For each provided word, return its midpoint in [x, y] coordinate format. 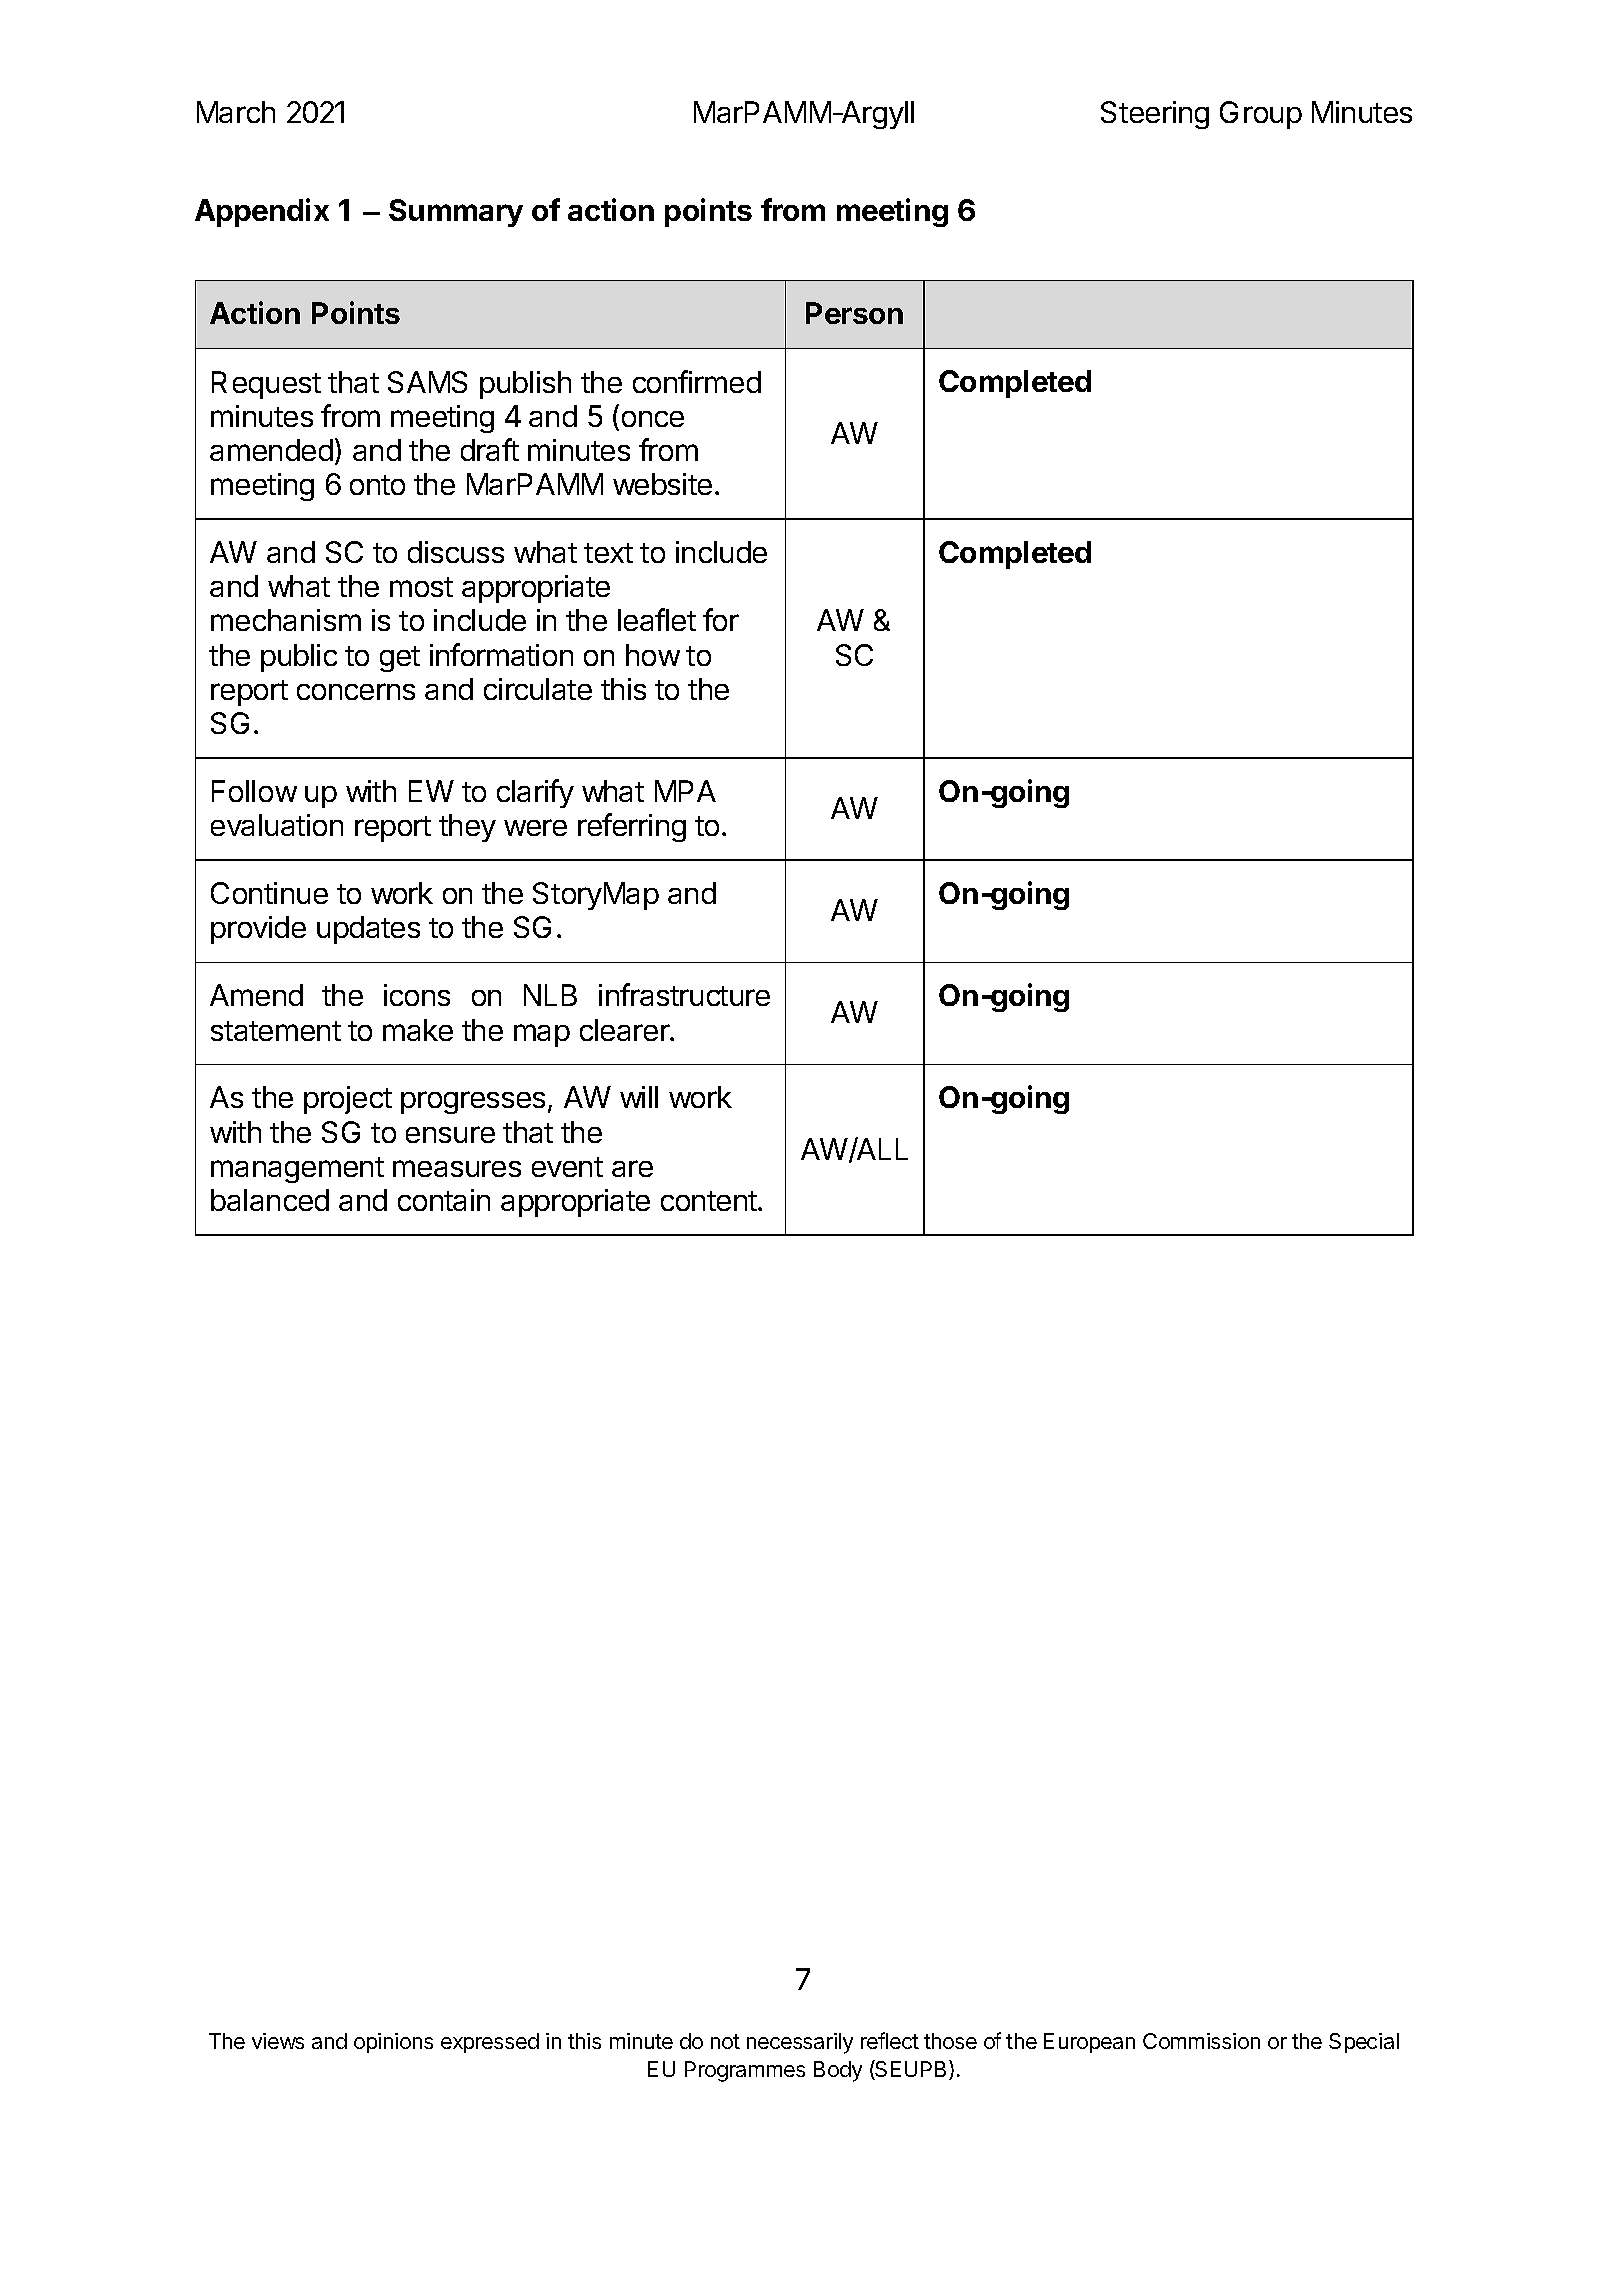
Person [854, 313]
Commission [1201, 2041]
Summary [456, 213]
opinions [393, 2043]
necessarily [800, 2043]
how [653, 655]
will [639, 1097]
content [710, 1201]
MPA [685, 791]
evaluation [277, 825]
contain [444, 1200]
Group [1261, 115]
